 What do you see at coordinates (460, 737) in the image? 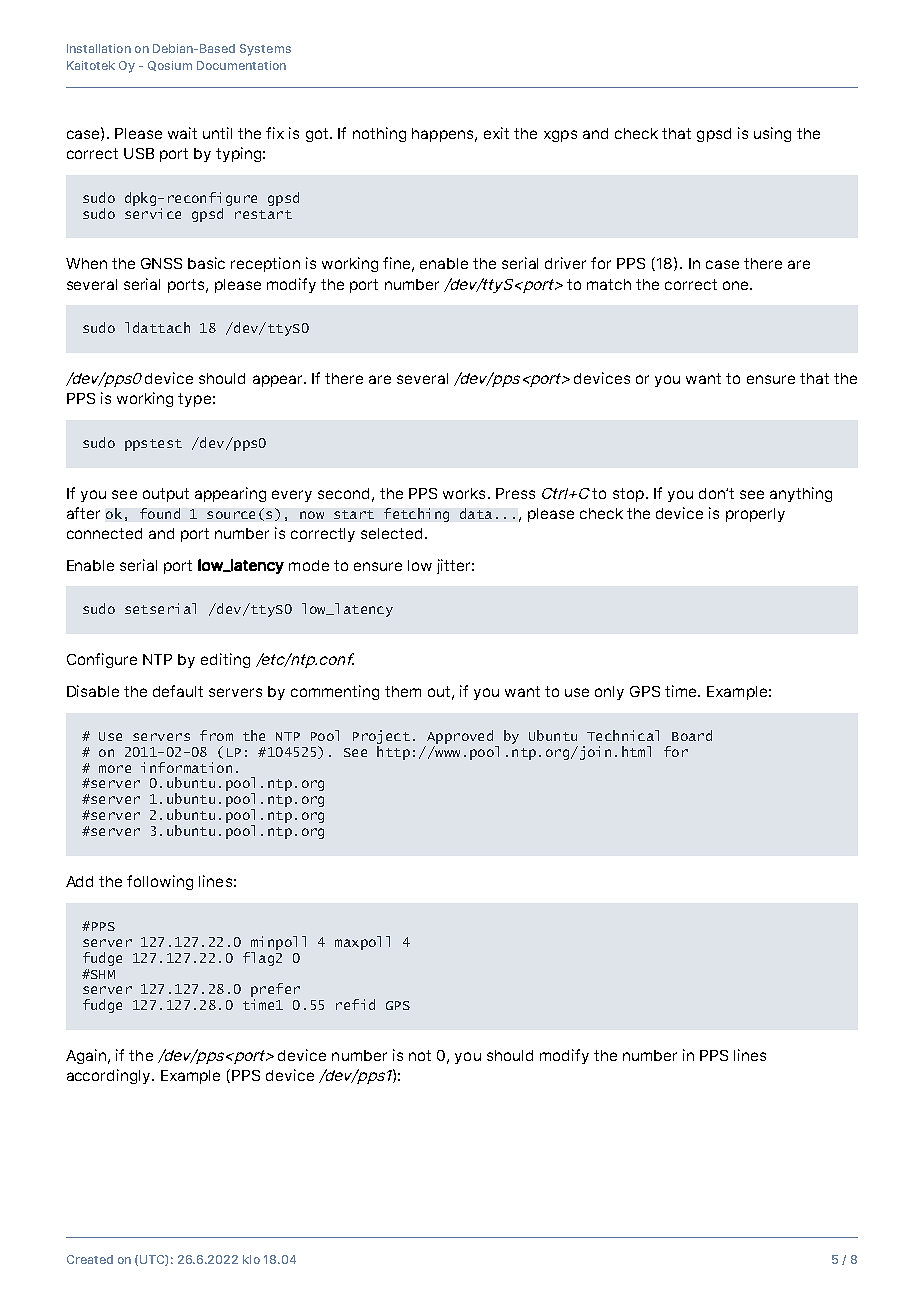
I see `Approved` at bounding box center [460, 737].
